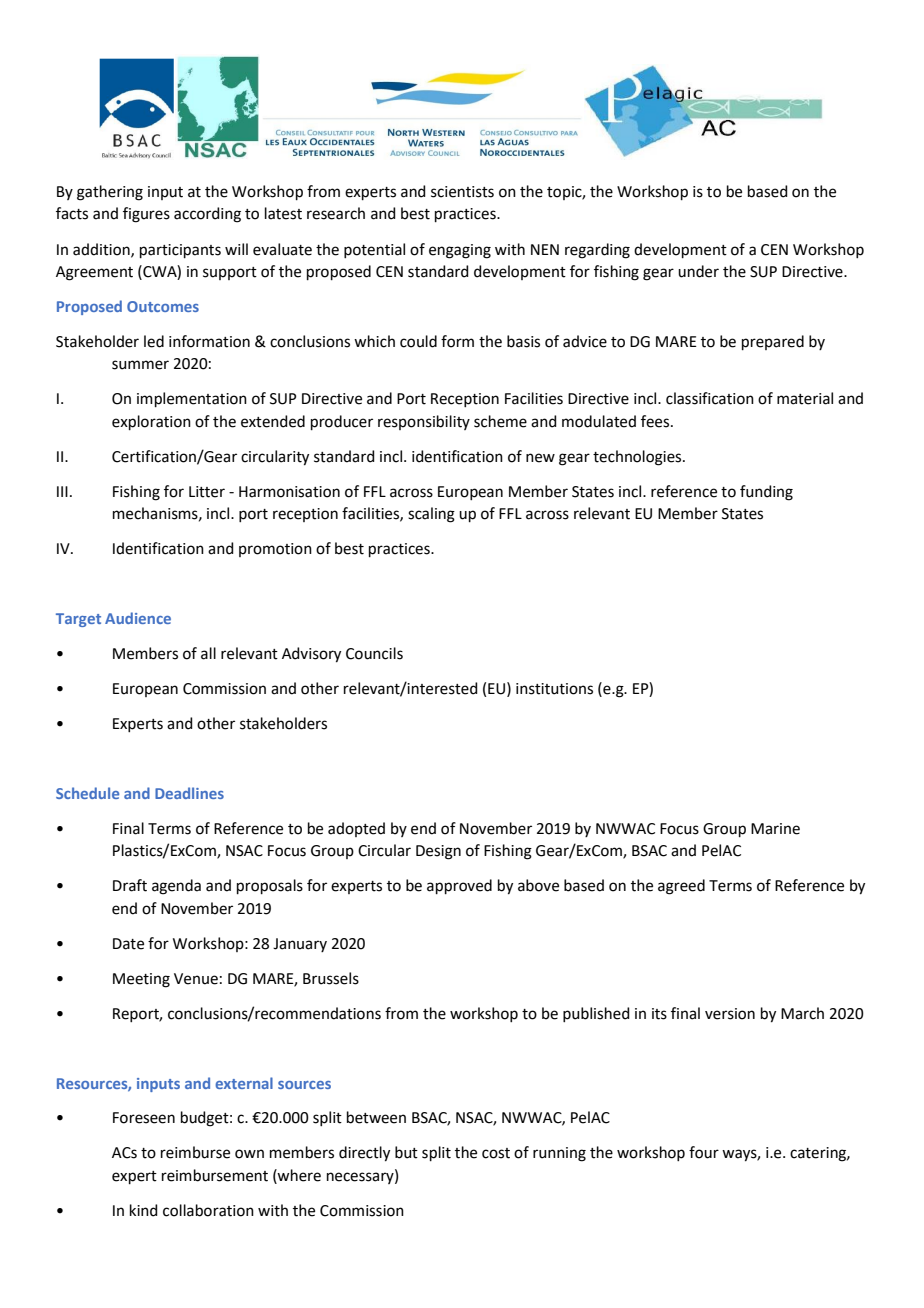  What do you see at coordinates (766, 493) in the image?
I see `funding` at bounding box center [766, 493].
